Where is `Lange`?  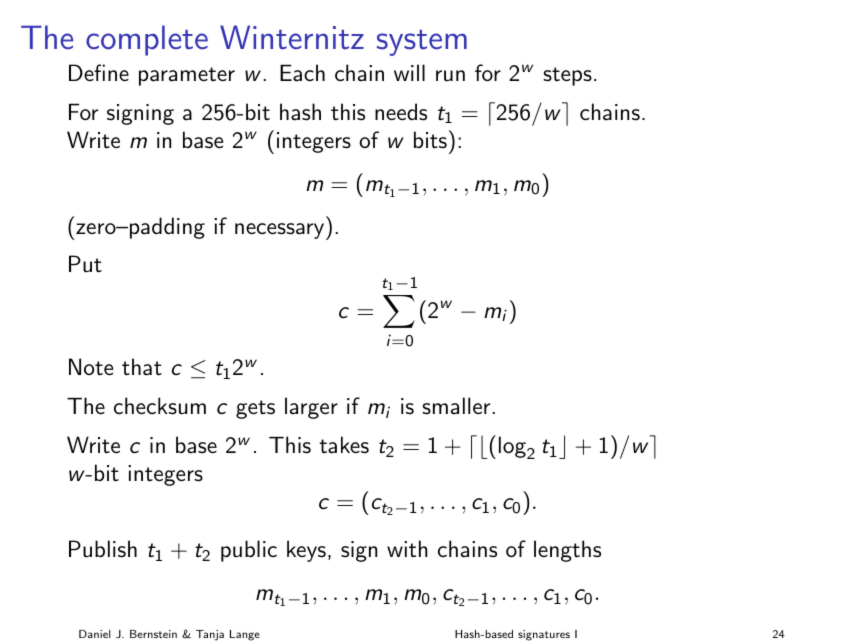
Lange is located at coordinates (245, 635).
